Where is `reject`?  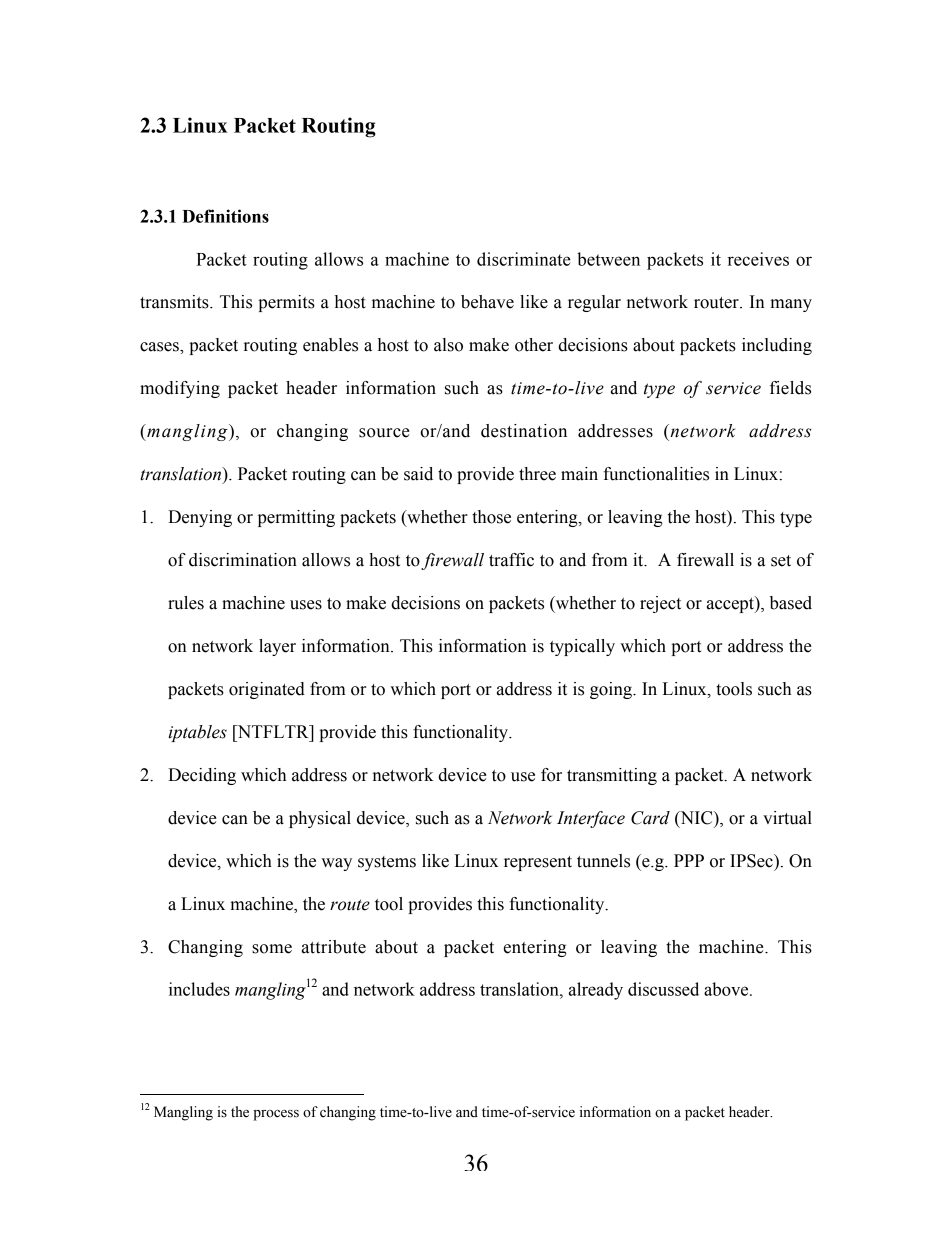
reject is located at coordinates (660, 604).
